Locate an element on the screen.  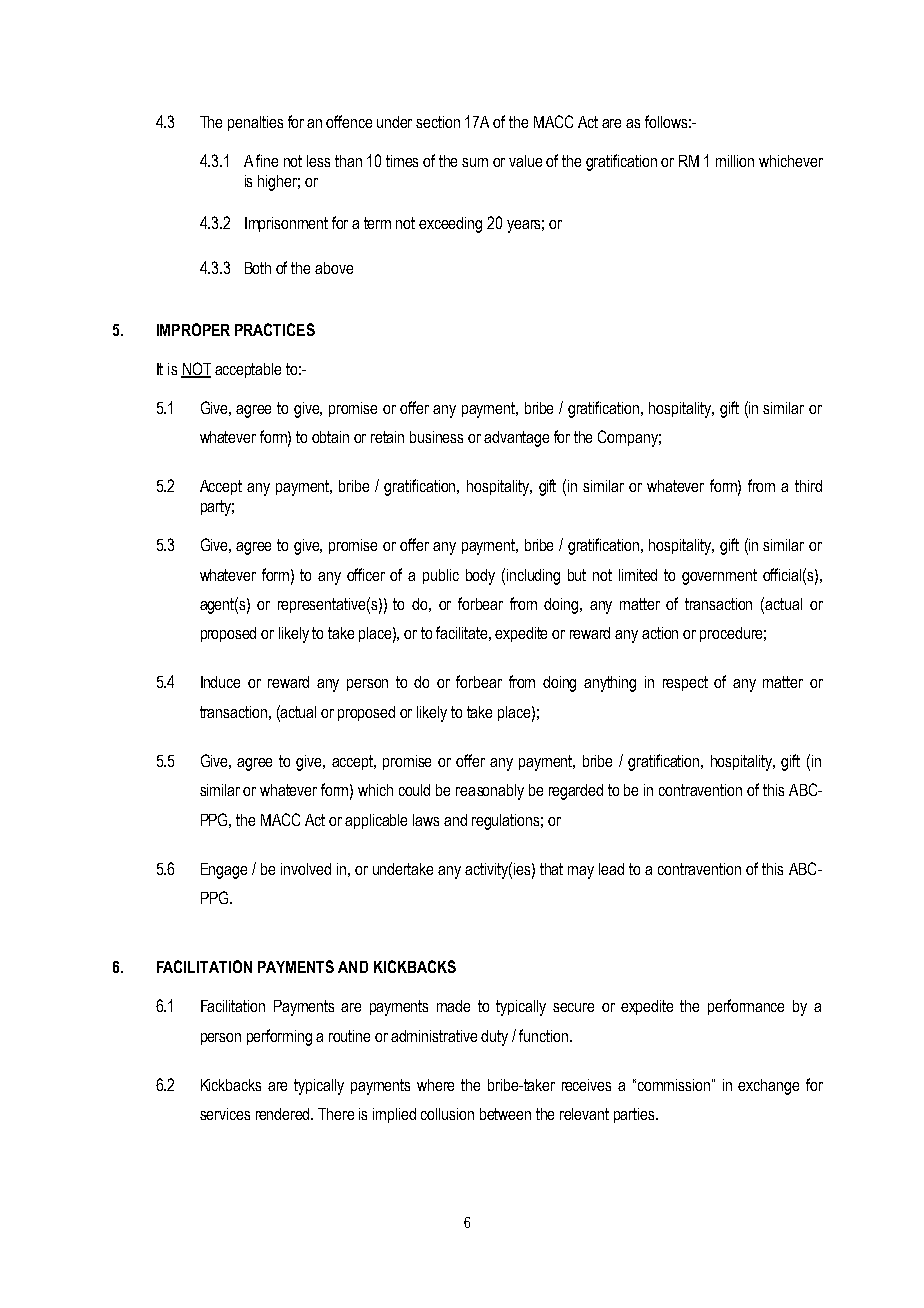
lead is located at coordinates (611, 869).
